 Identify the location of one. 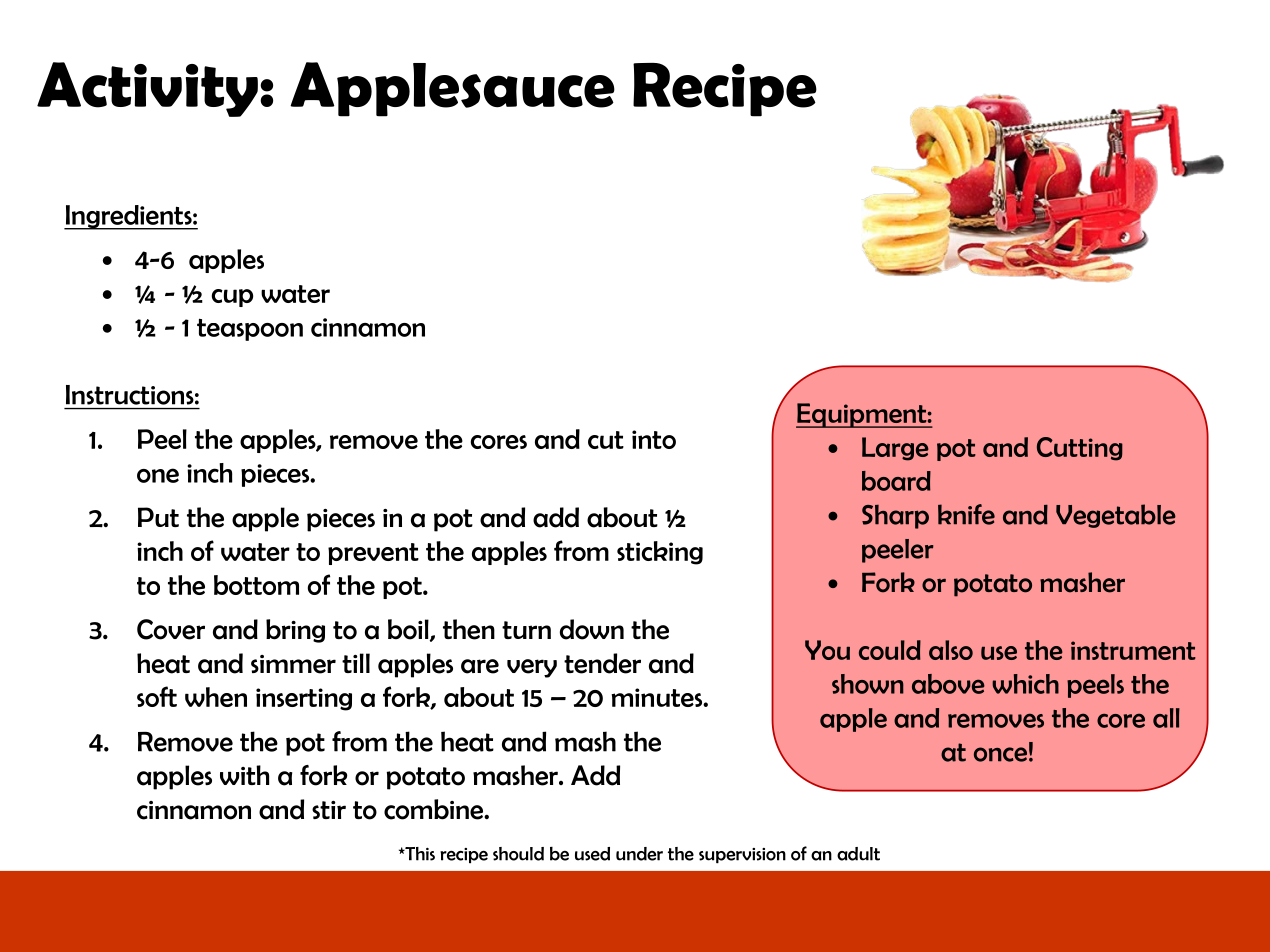
(158, 475).
